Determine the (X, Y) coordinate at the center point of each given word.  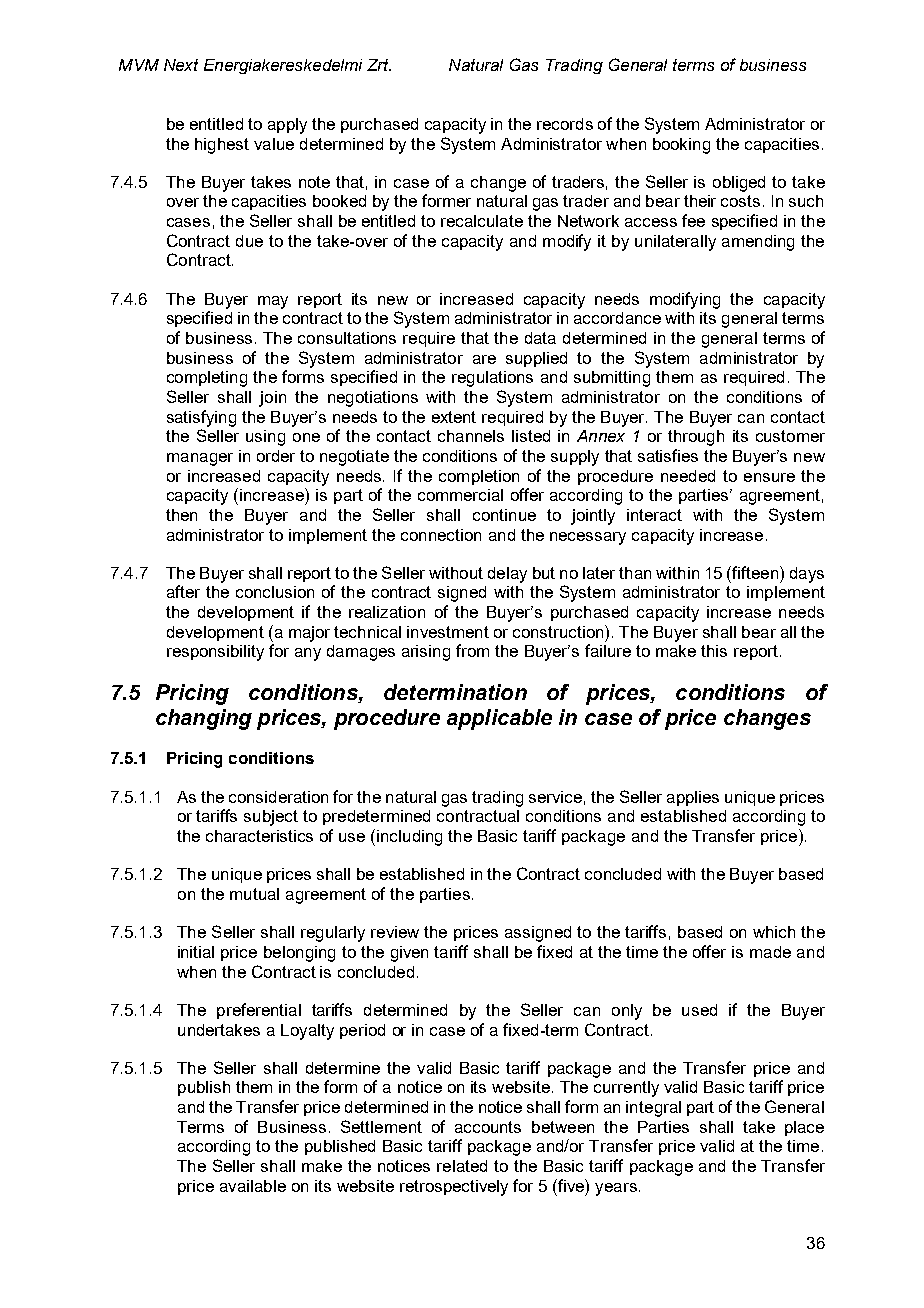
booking (681, 146)
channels (471, 436)
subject (271, 818)
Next (181, 65)
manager (200, 459)
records (565, 124)
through (696, 438)
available (253, 1186)
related (462, 1166)
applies (693, 798)
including (409, 838)
